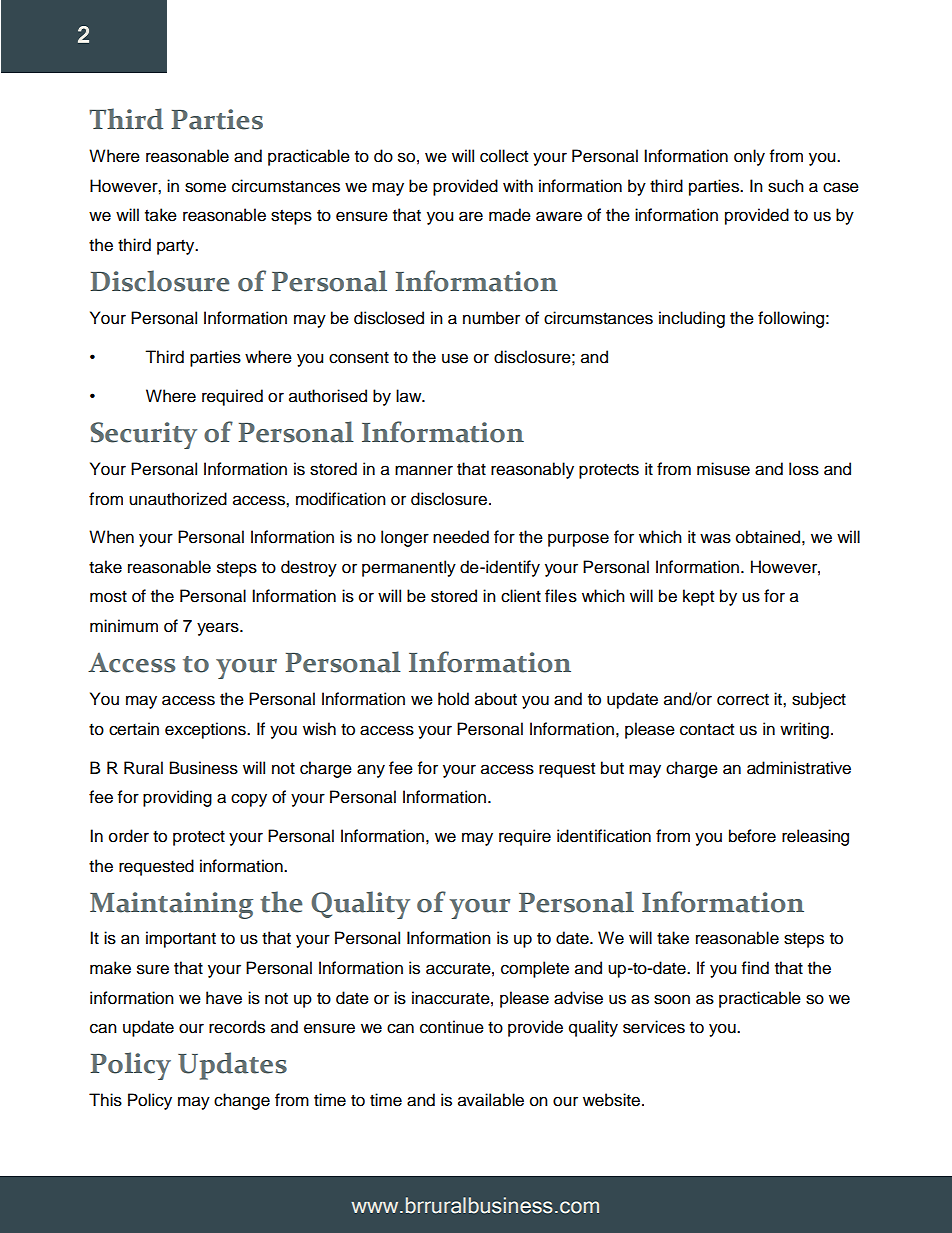 The width and height of the screenshot is (952, 1233). Describe the element at coordinates (205, 187) in the screenshot. I see `some` at that location.
